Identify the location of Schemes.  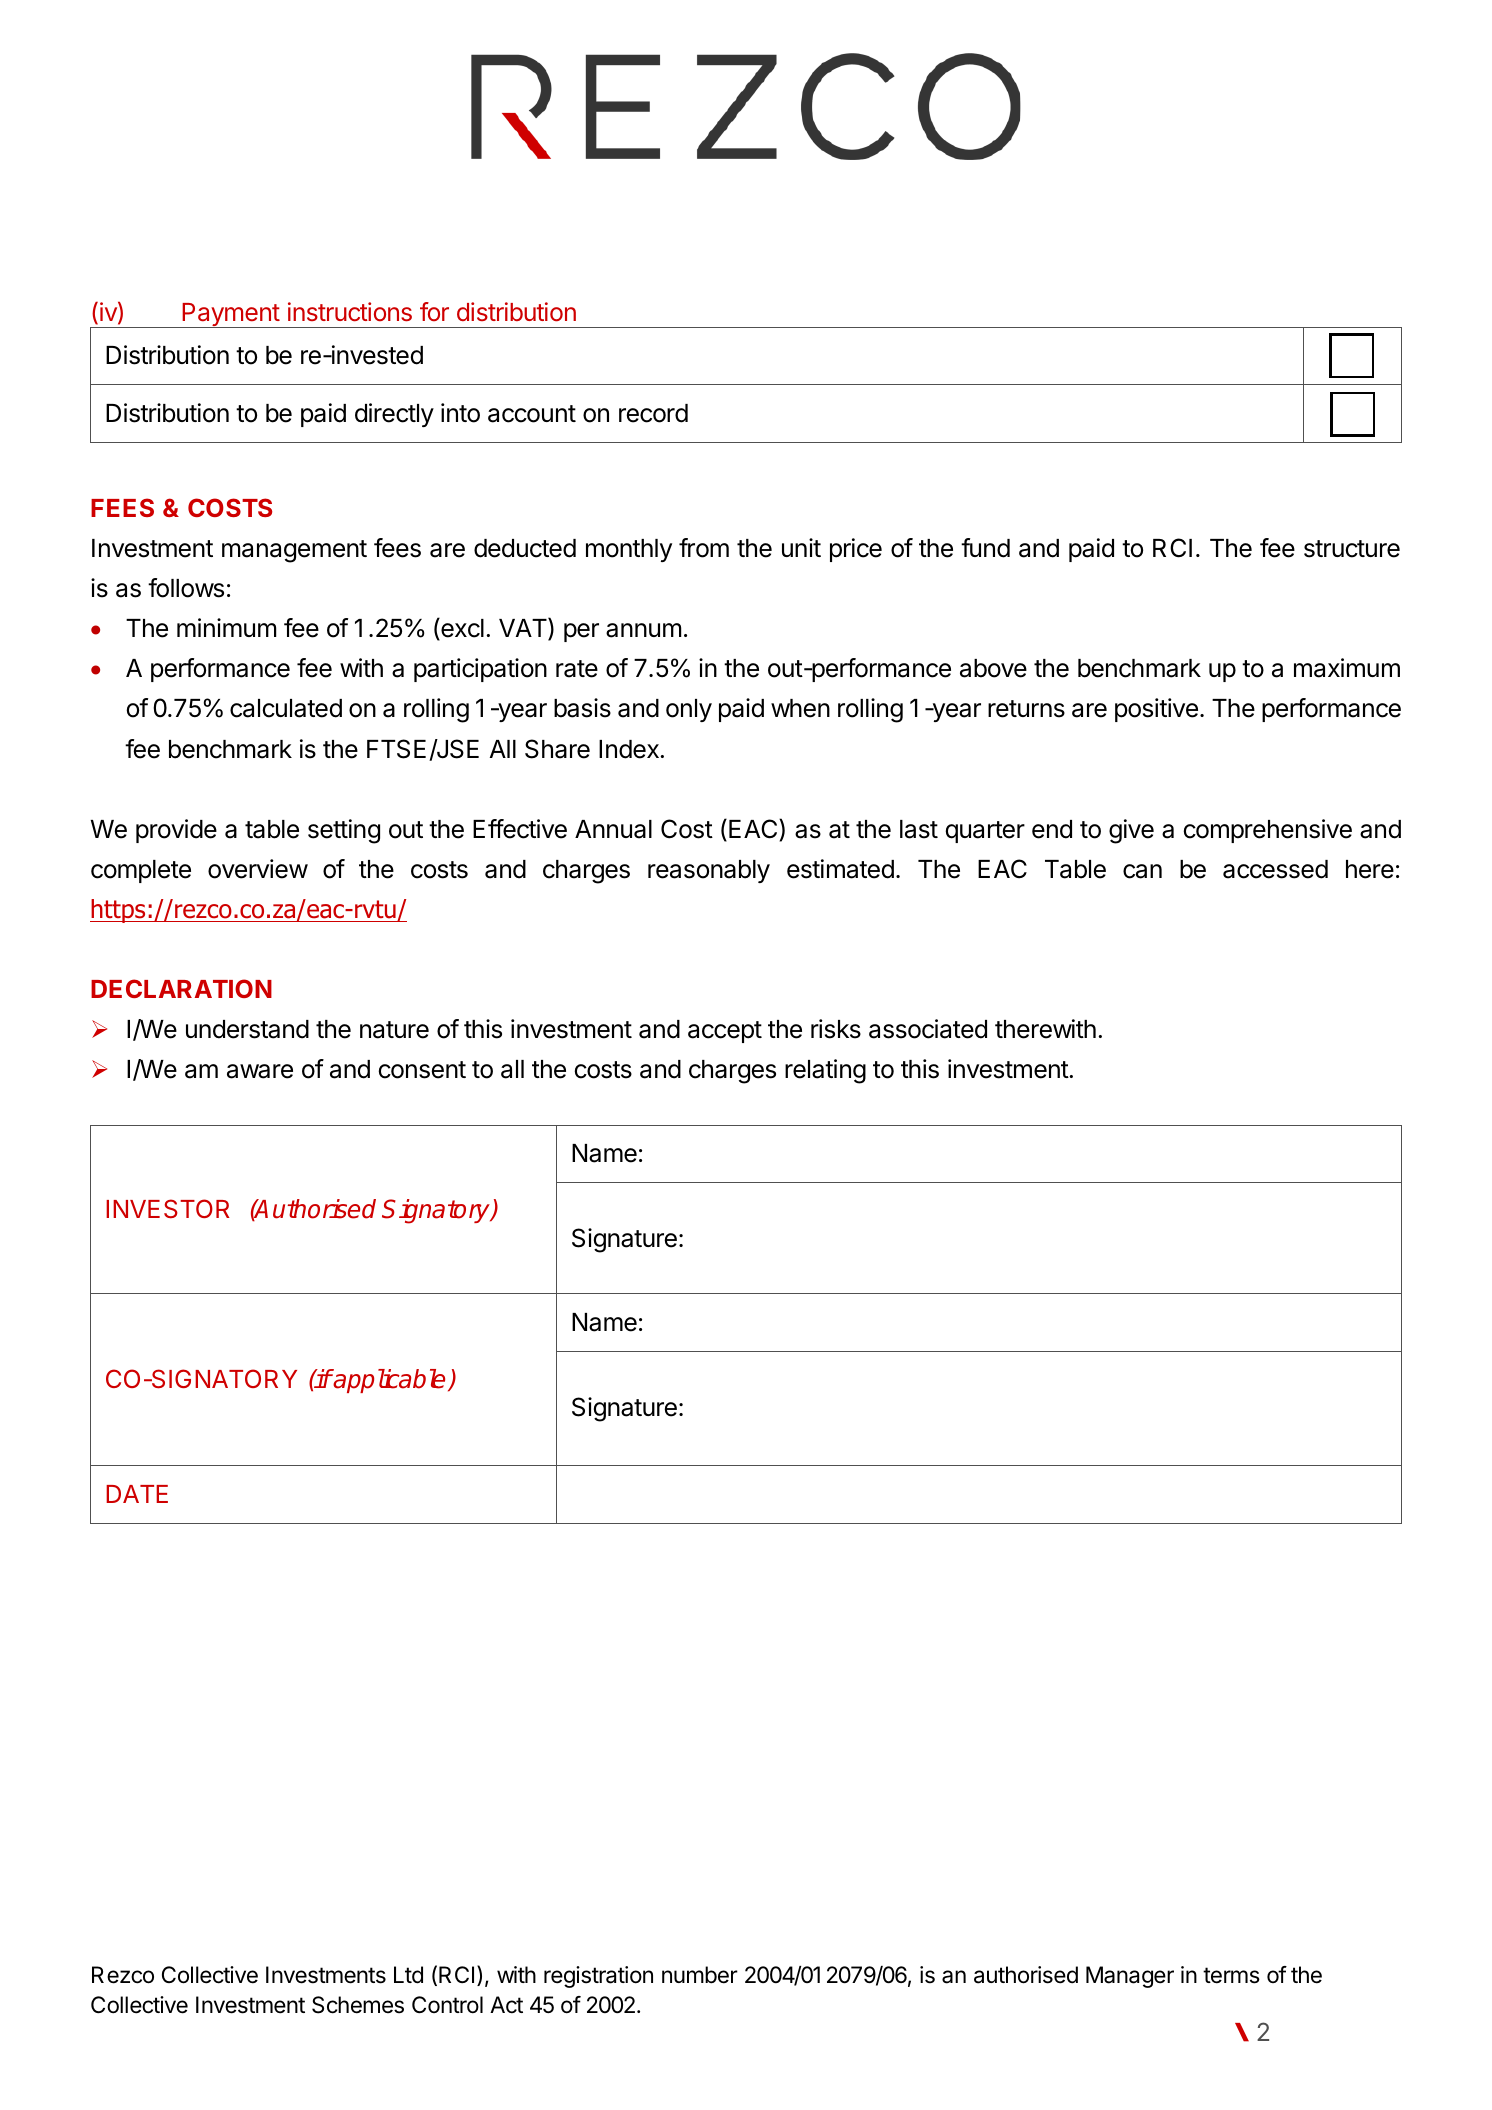
(358, 2005).
